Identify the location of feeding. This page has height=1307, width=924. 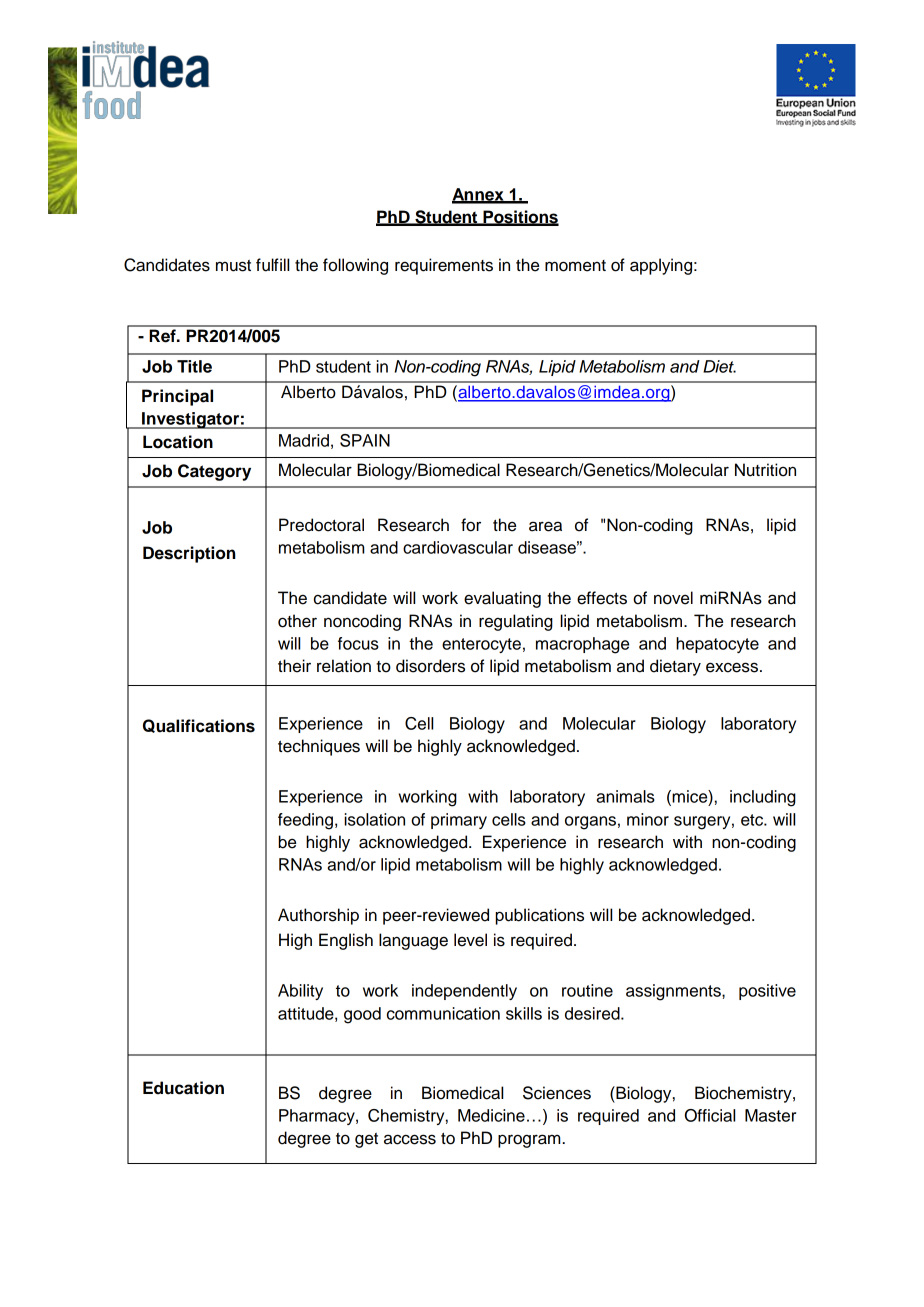
(305, 821).
